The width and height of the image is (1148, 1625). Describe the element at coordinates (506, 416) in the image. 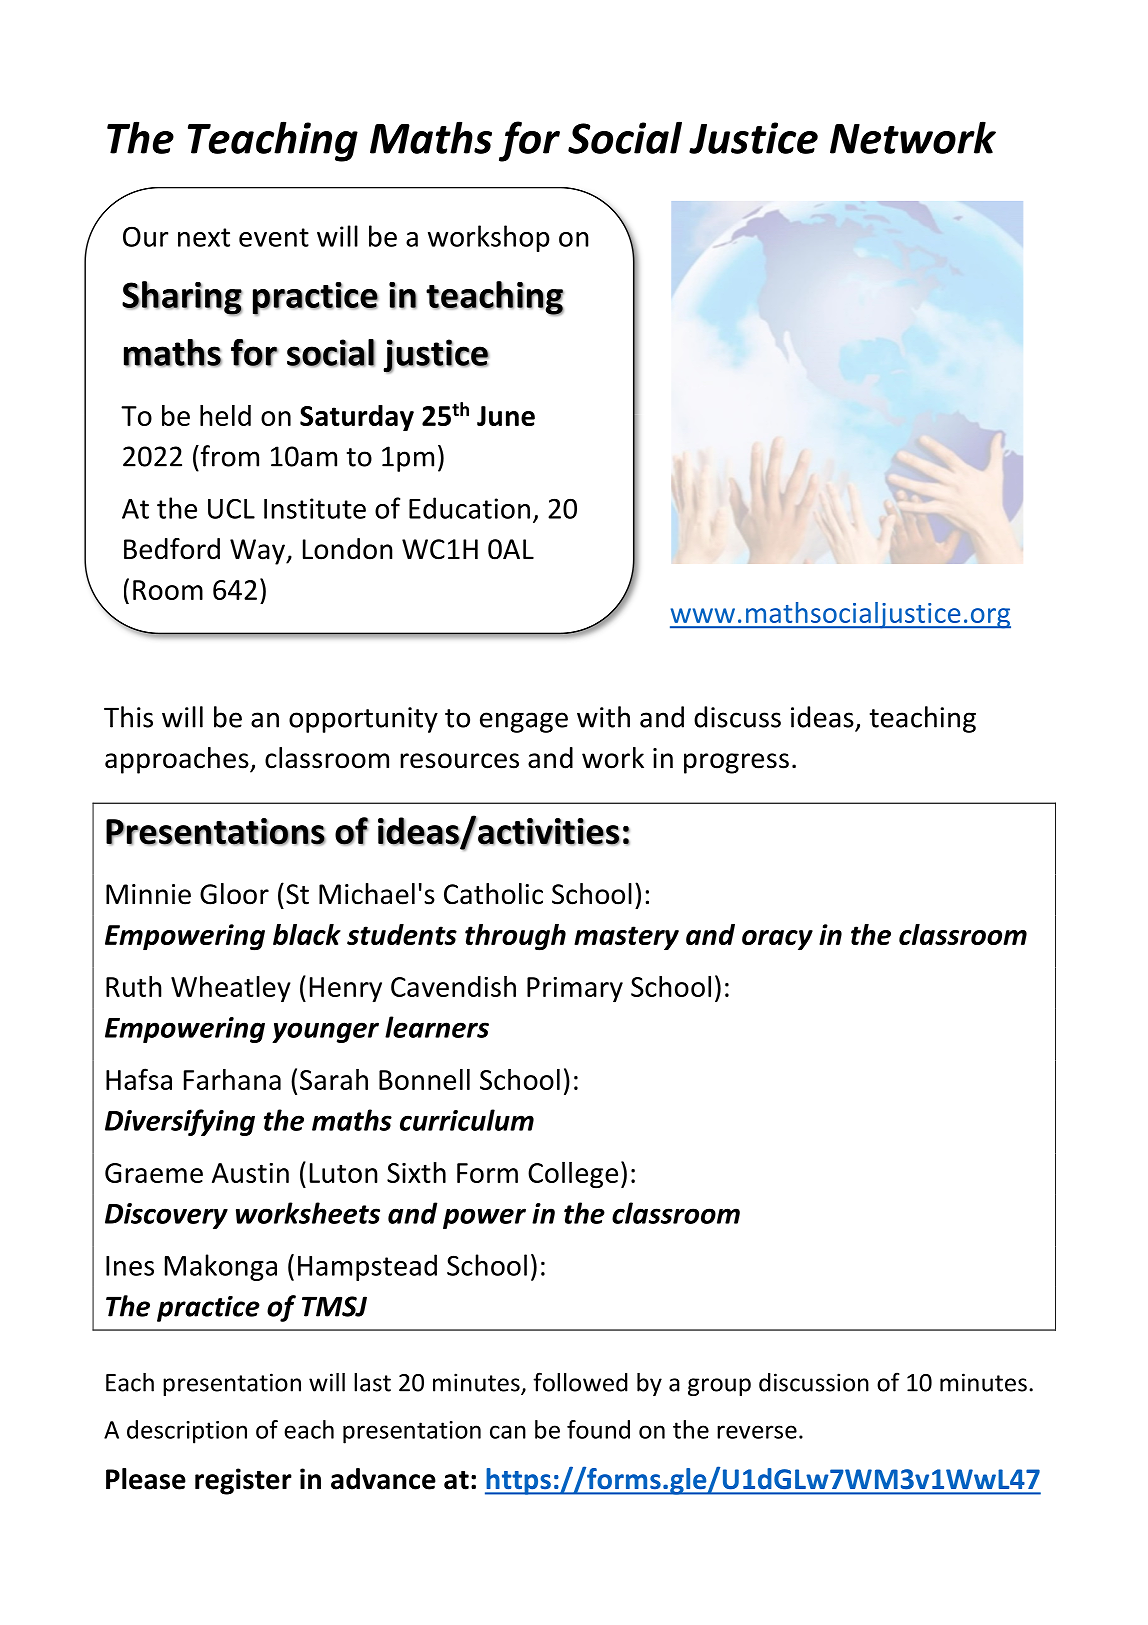

I see `June` at that location.
